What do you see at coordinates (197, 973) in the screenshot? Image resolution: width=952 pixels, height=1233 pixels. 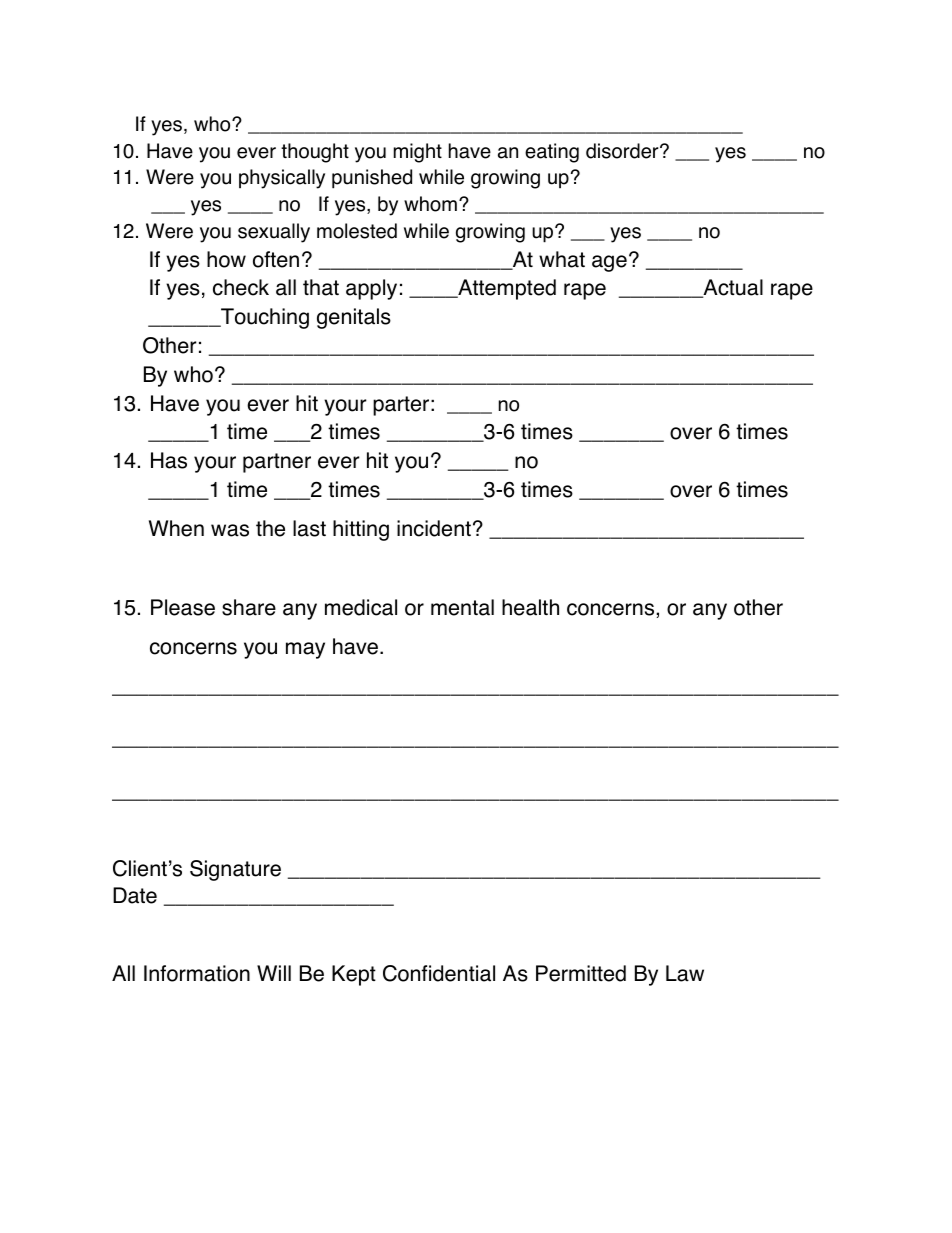 I see `Information` at bounding box center [197, 973].
